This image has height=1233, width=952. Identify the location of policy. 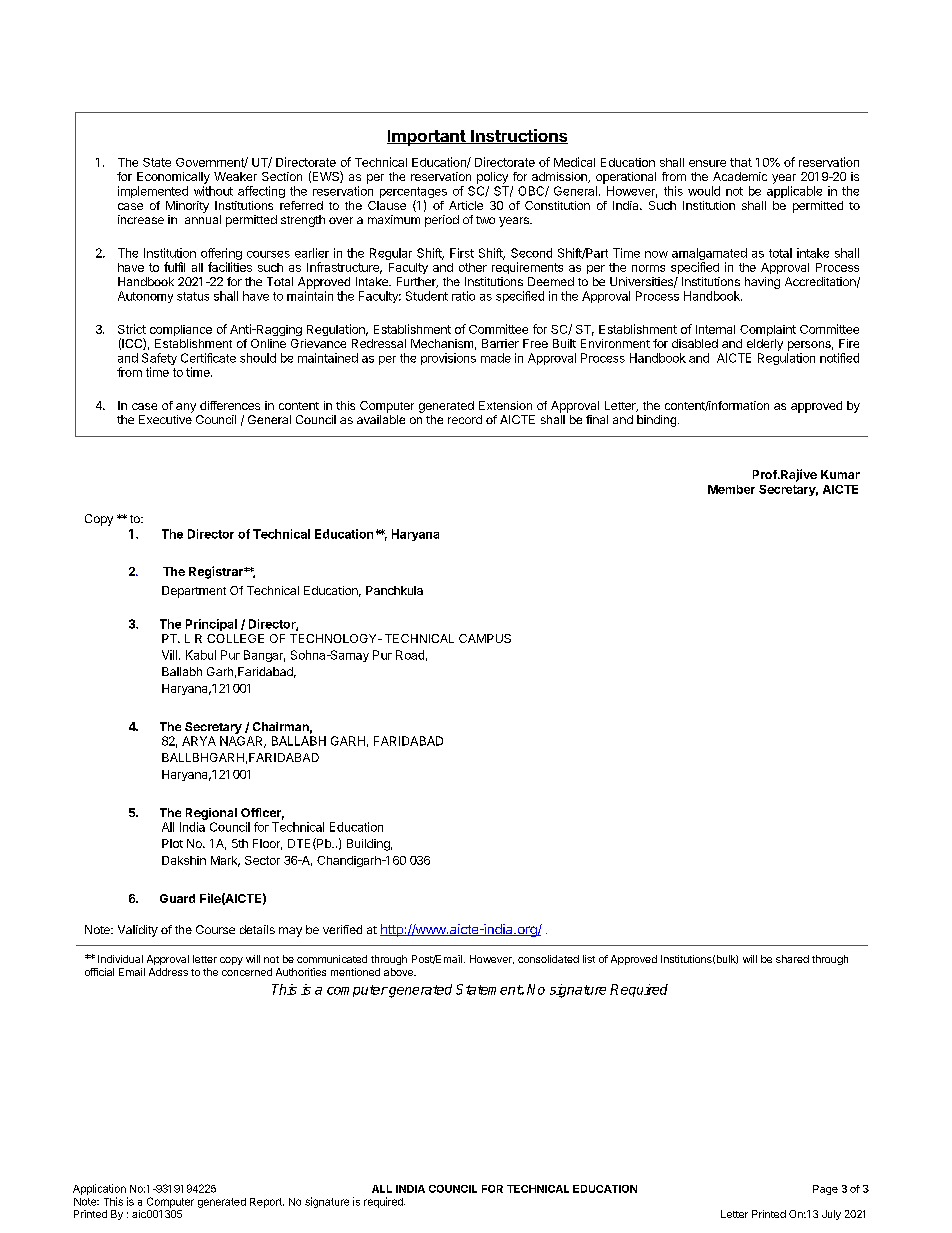
(492, 178).
